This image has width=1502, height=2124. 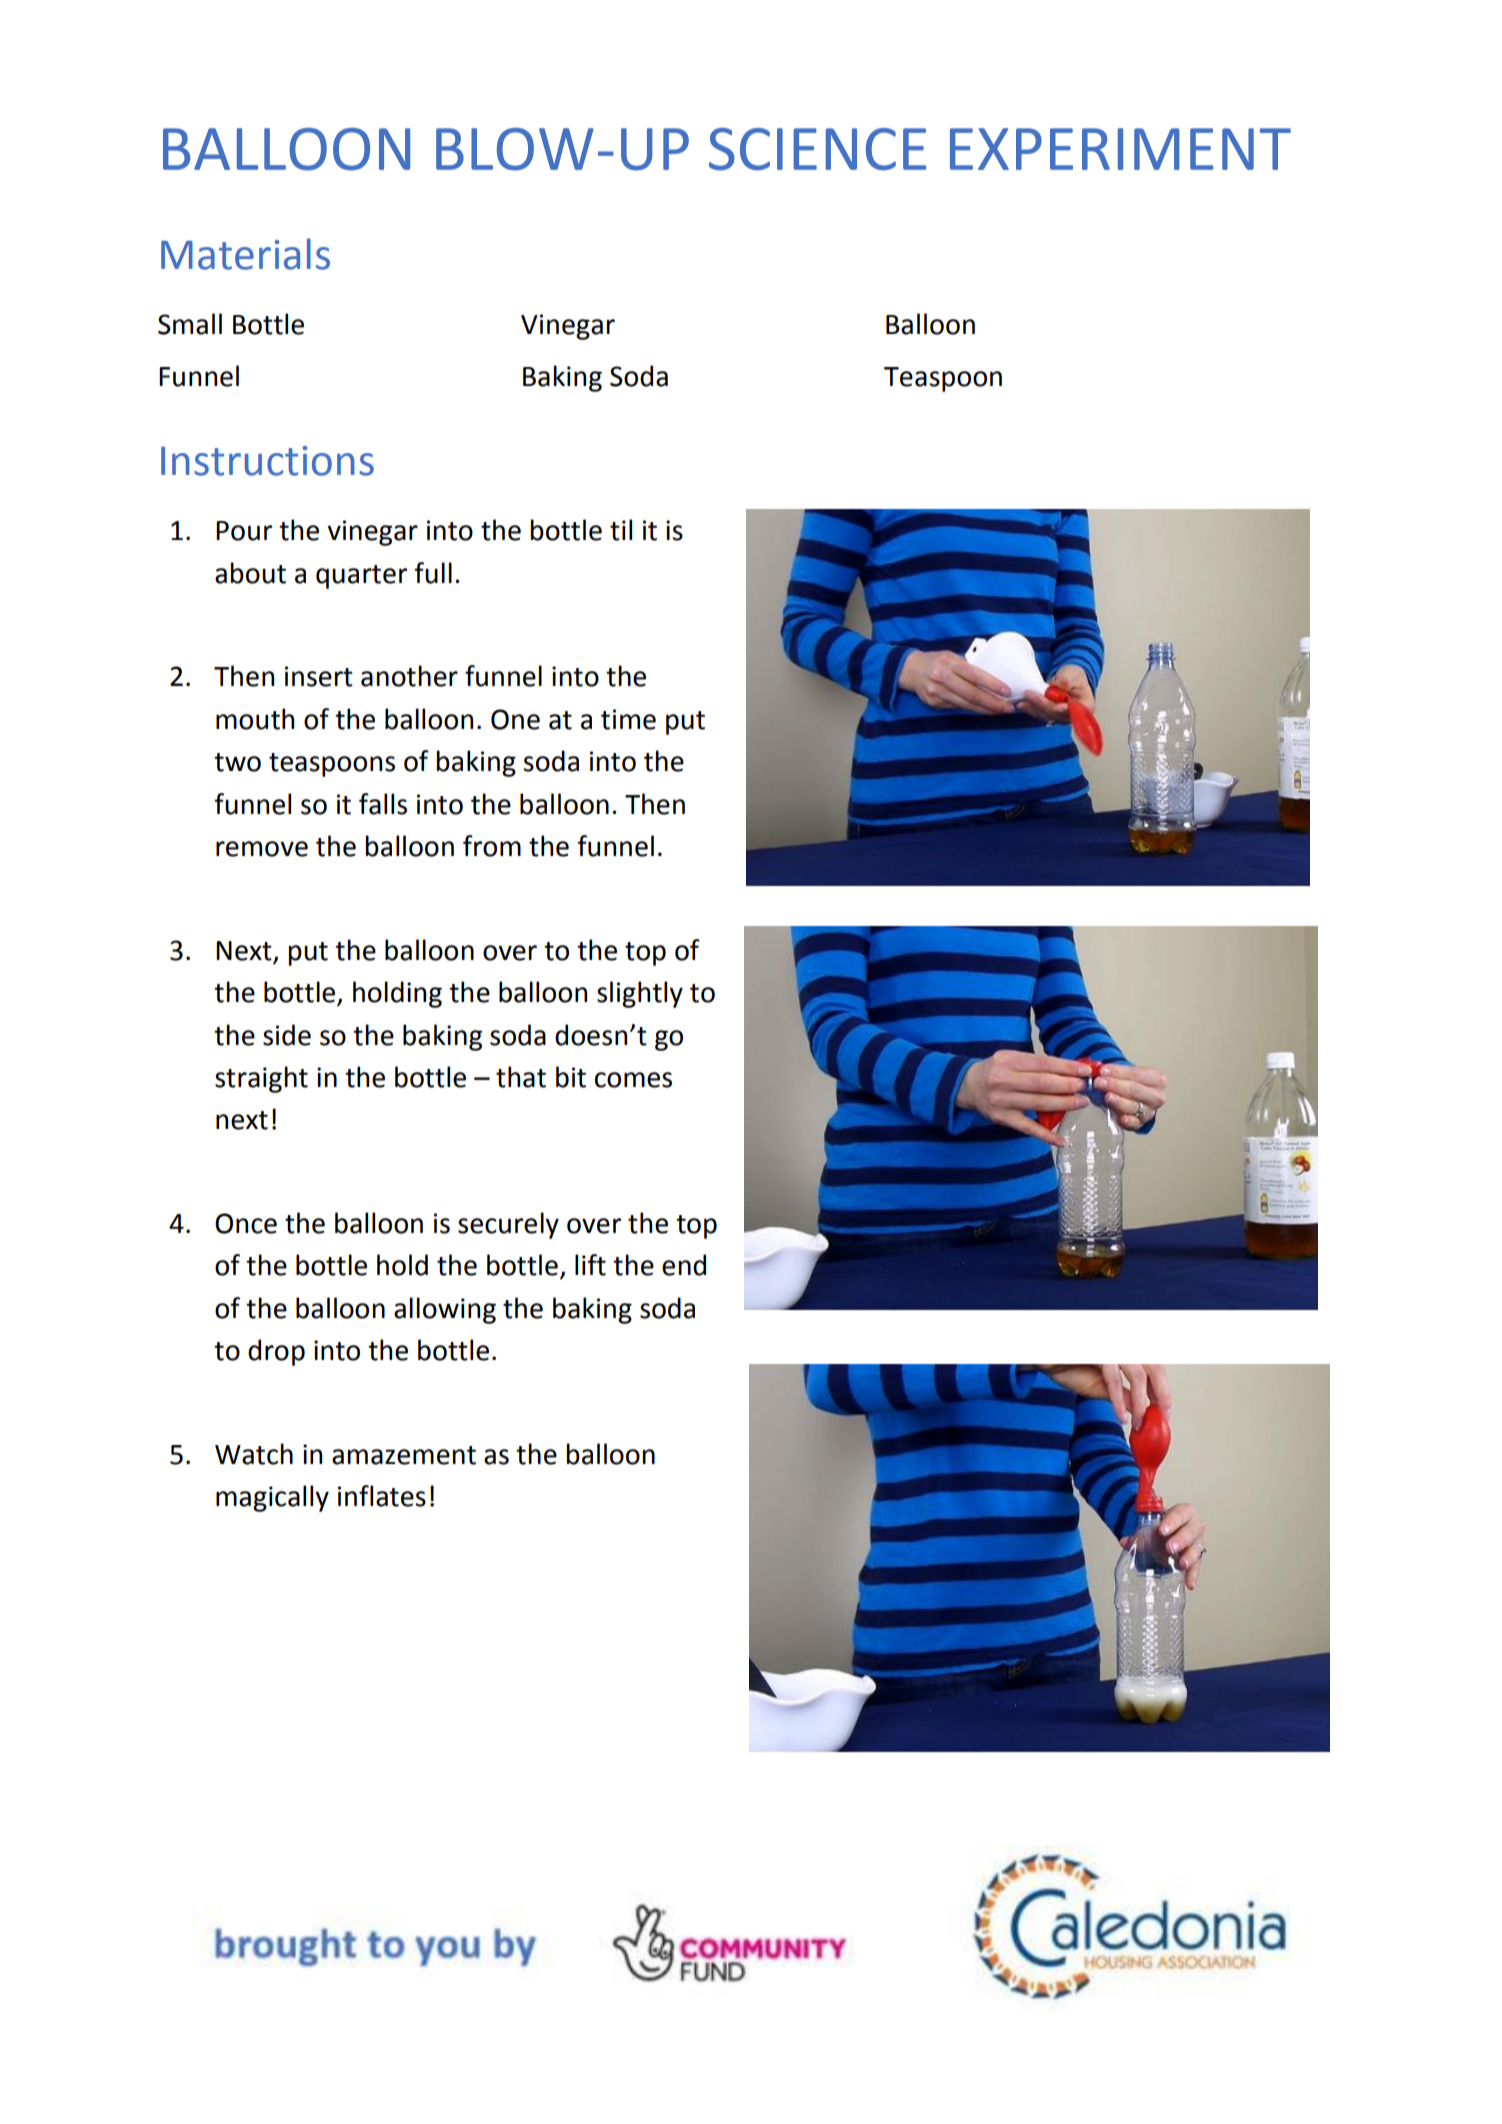 I want to click on comes, so click(x=633, y=1080).
